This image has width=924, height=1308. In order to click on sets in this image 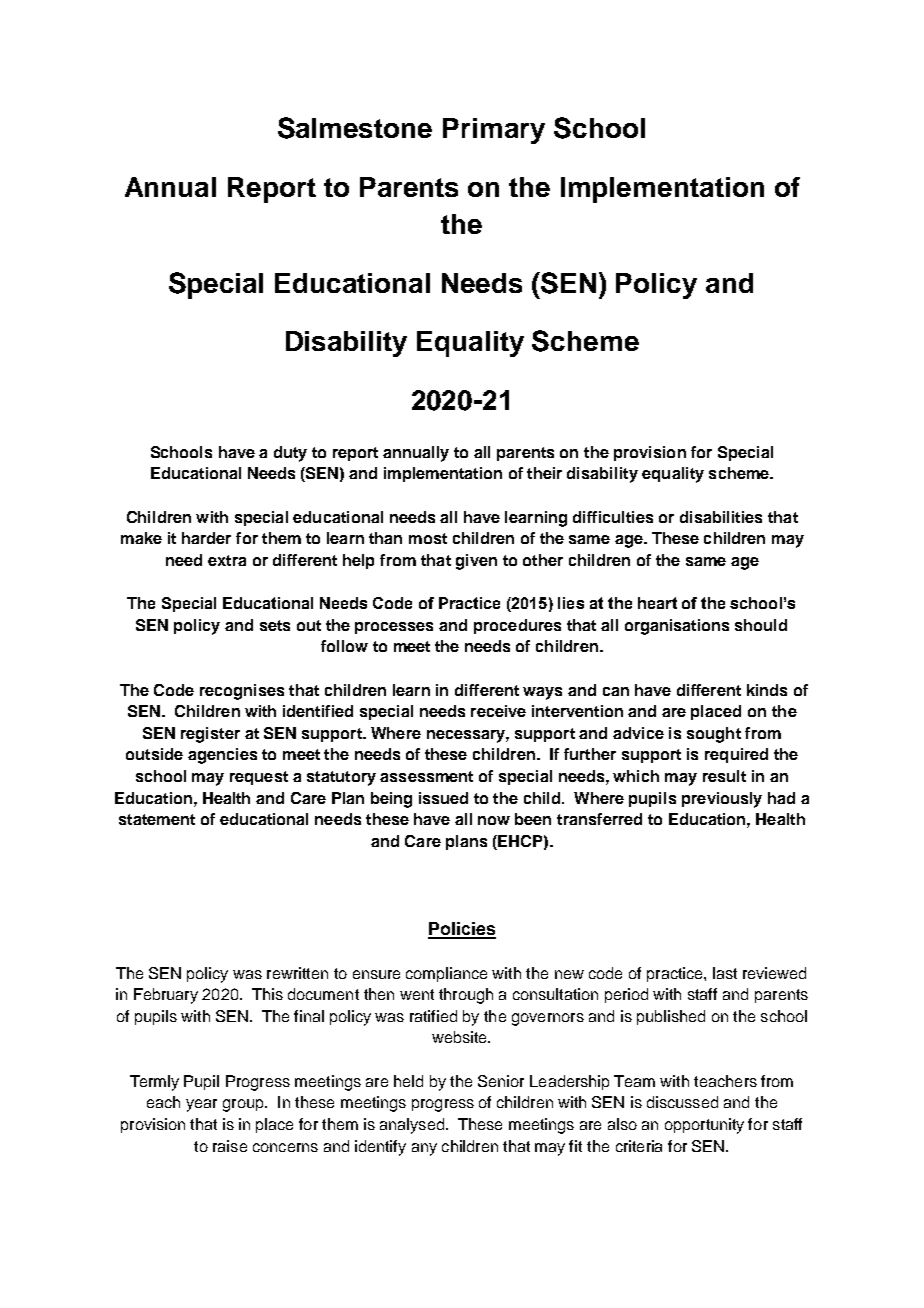, I will do `click(275, 625)`.
